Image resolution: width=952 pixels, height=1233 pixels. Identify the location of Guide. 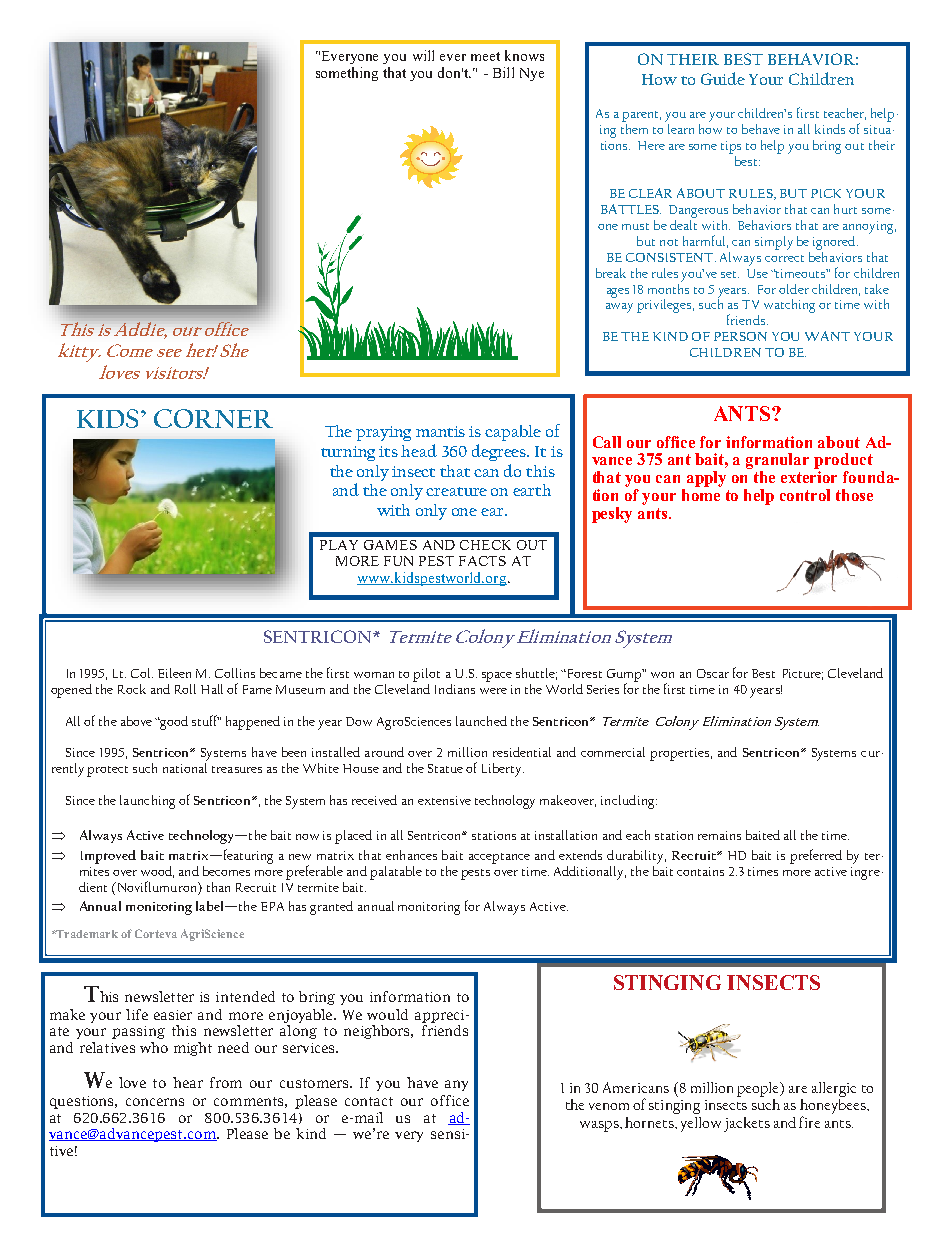
(723, 78).
